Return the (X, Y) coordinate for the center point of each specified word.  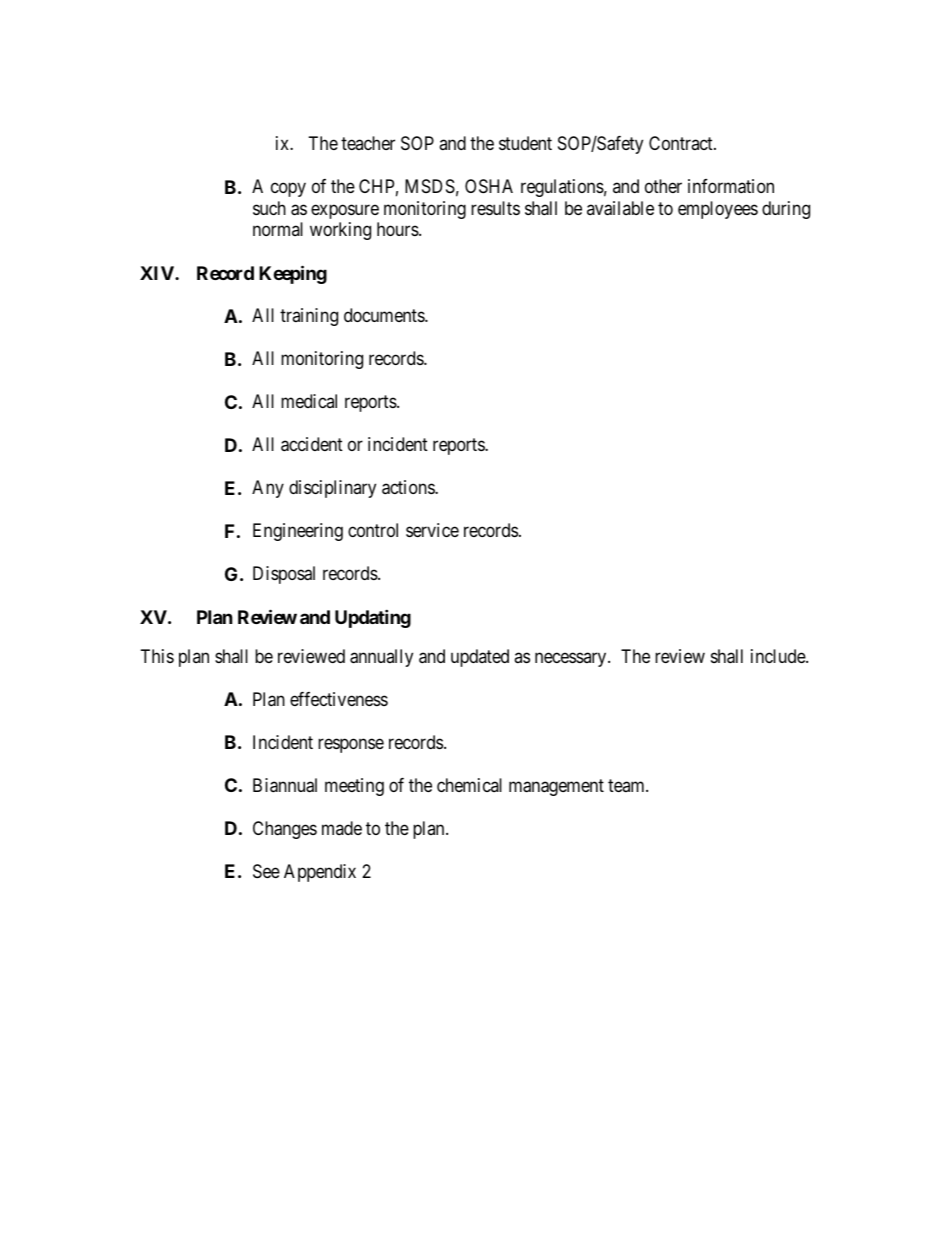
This (157, 656)
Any (268, 489)
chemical (469, 785)
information (731, 186)
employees (718, 210)
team (627, 785)
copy (288, 190)
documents (385, 315)
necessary (572, 659)
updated (480, 658)
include (779, 656)
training (309, 317)
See (266, 871)
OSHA (489, 186)
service (432, 530)
